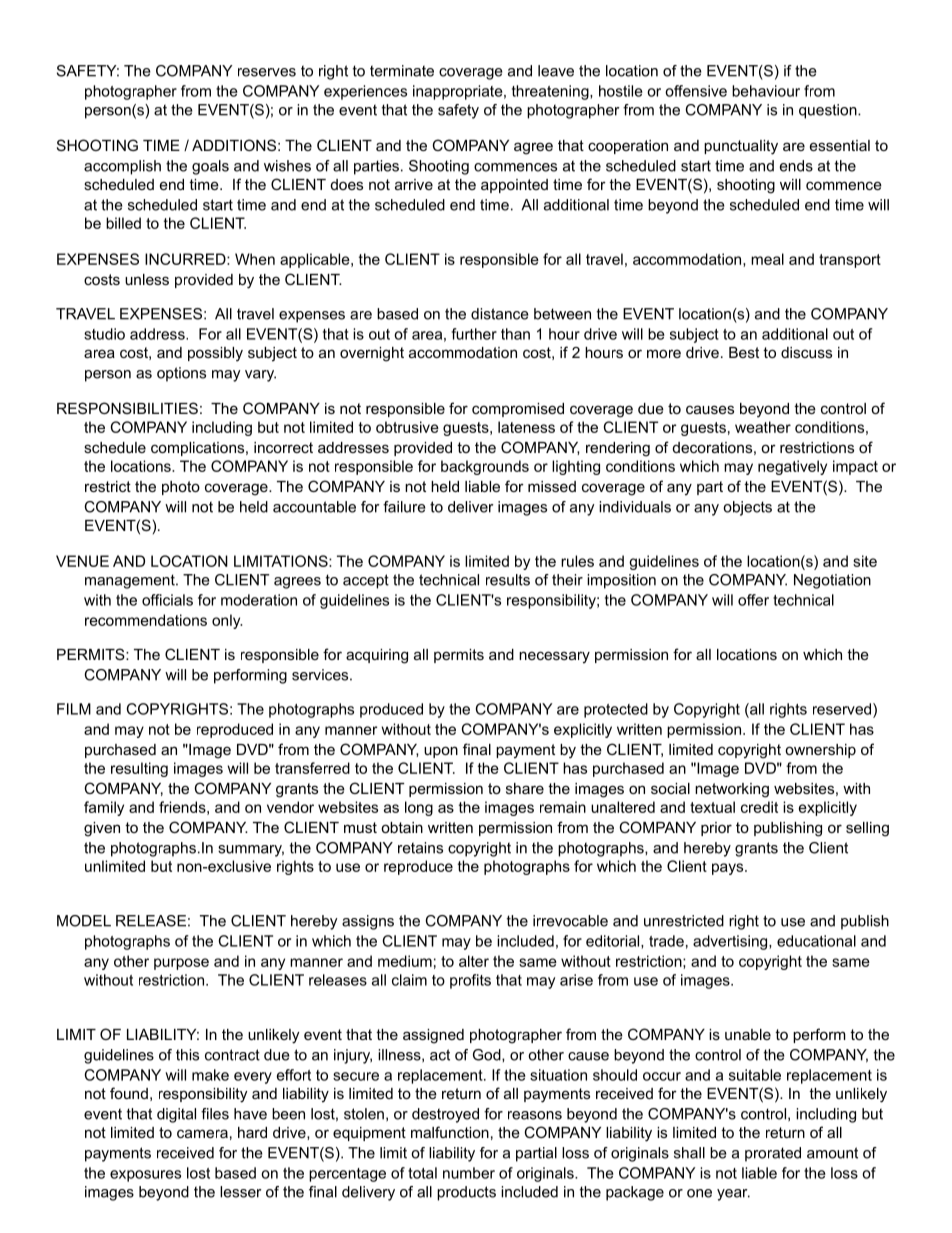  What do you see at coordinates (419, 808) in the screenshot?
I see `long` at bounding box center [419, 808].
